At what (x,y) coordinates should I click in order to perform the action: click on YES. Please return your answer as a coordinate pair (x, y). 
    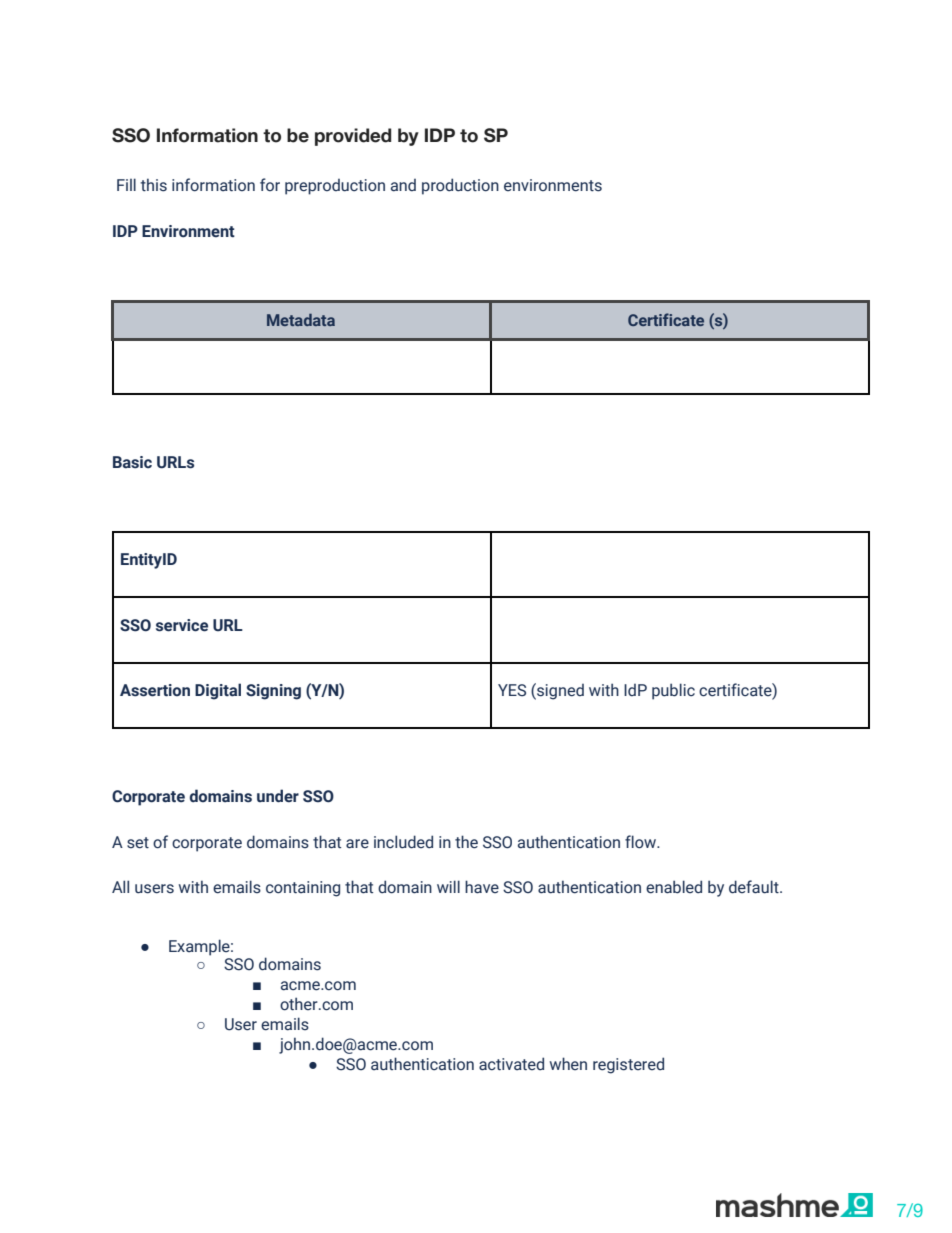
    Looking at the image, I should click on (512, 690).
